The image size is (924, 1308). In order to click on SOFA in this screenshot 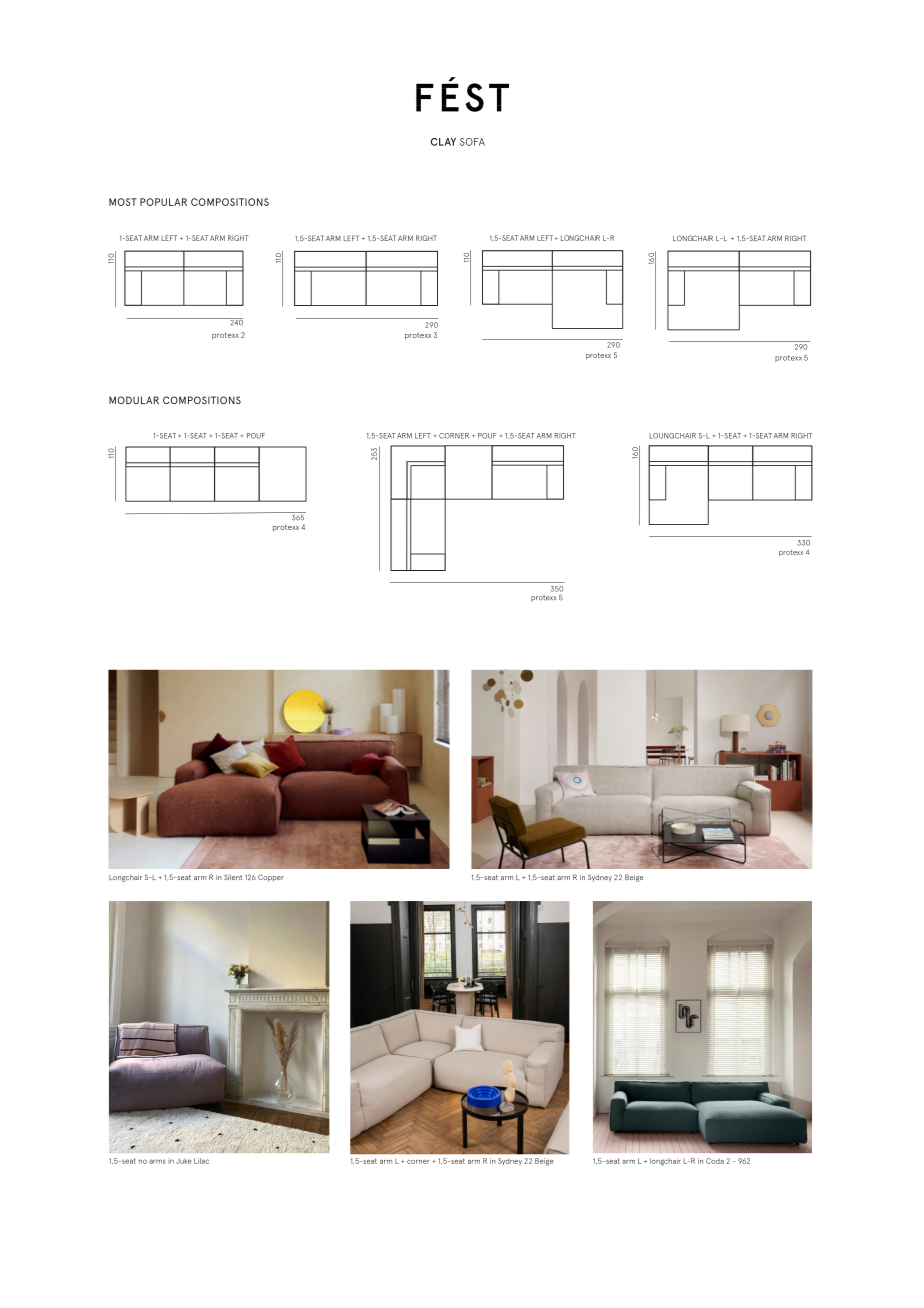, I will do `click(472, 142)`.
